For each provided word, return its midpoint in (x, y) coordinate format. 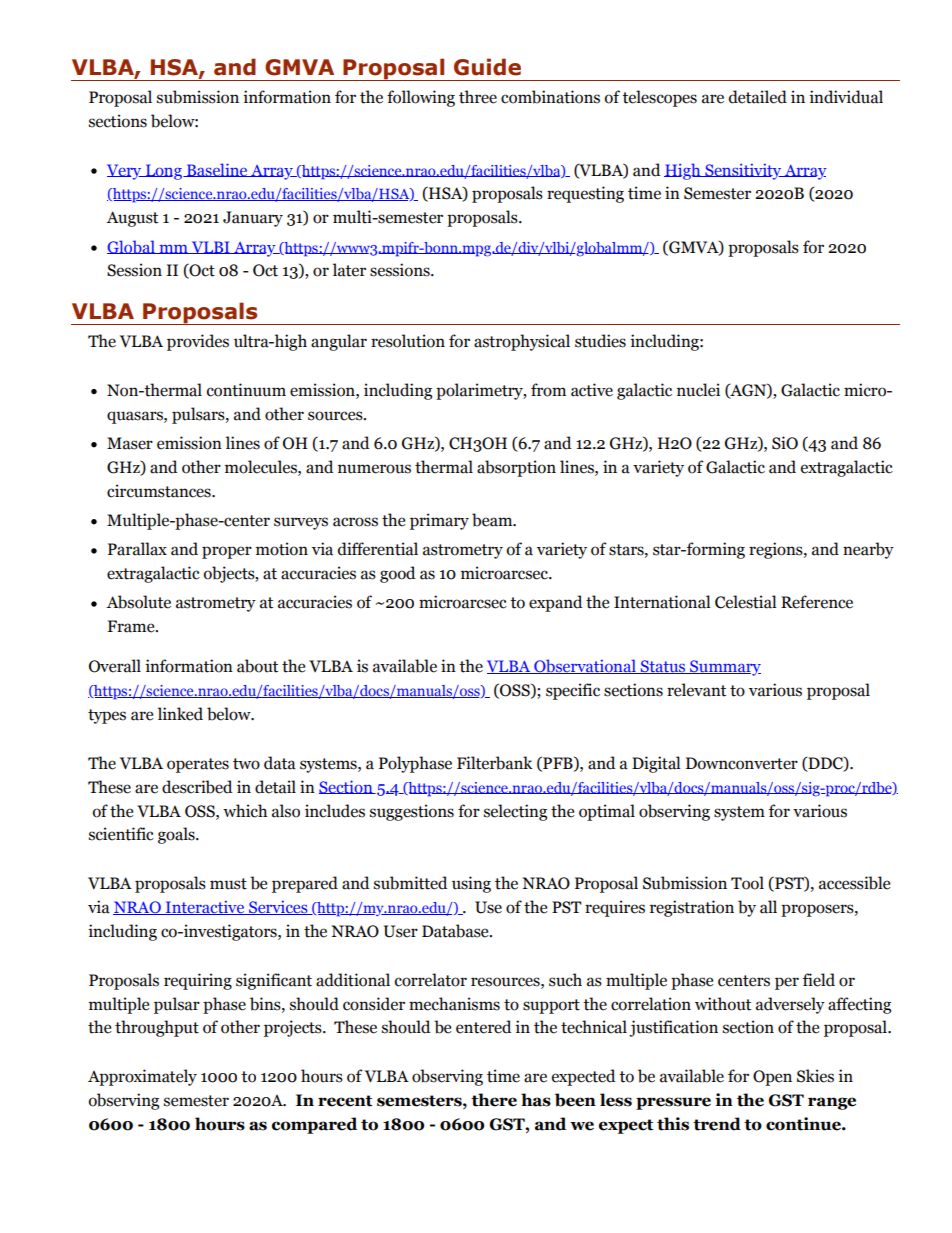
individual (846, 97)
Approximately (142, 1077)
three (478, 97)
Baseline (217, 170)
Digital (656, 764)
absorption (516, 468)
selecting (515, 812)
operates (198, 765)
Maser (130, 443)
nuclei (698, 390)
